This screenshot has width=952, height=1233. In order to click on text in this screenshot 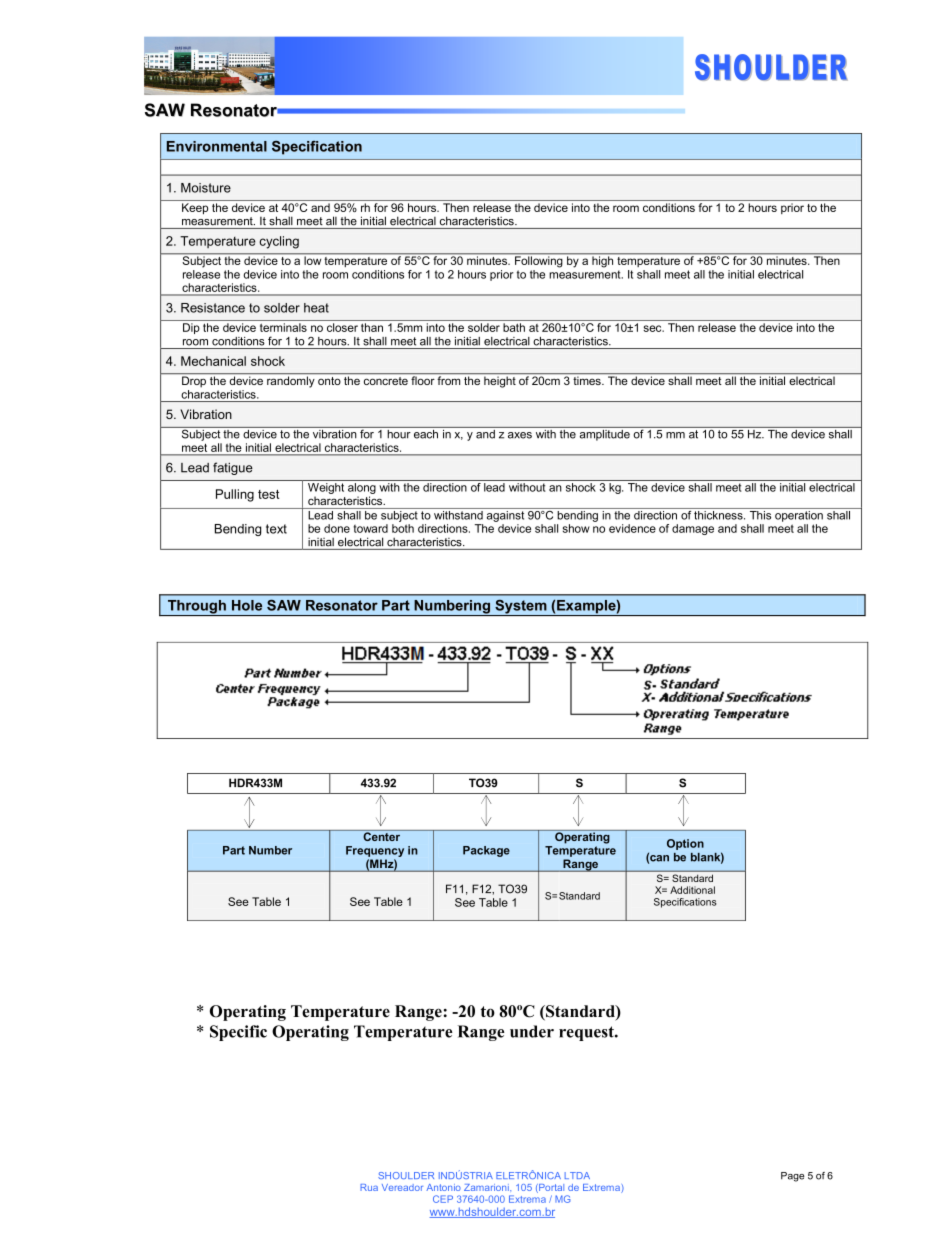, I will do `click(276, 529)`.
